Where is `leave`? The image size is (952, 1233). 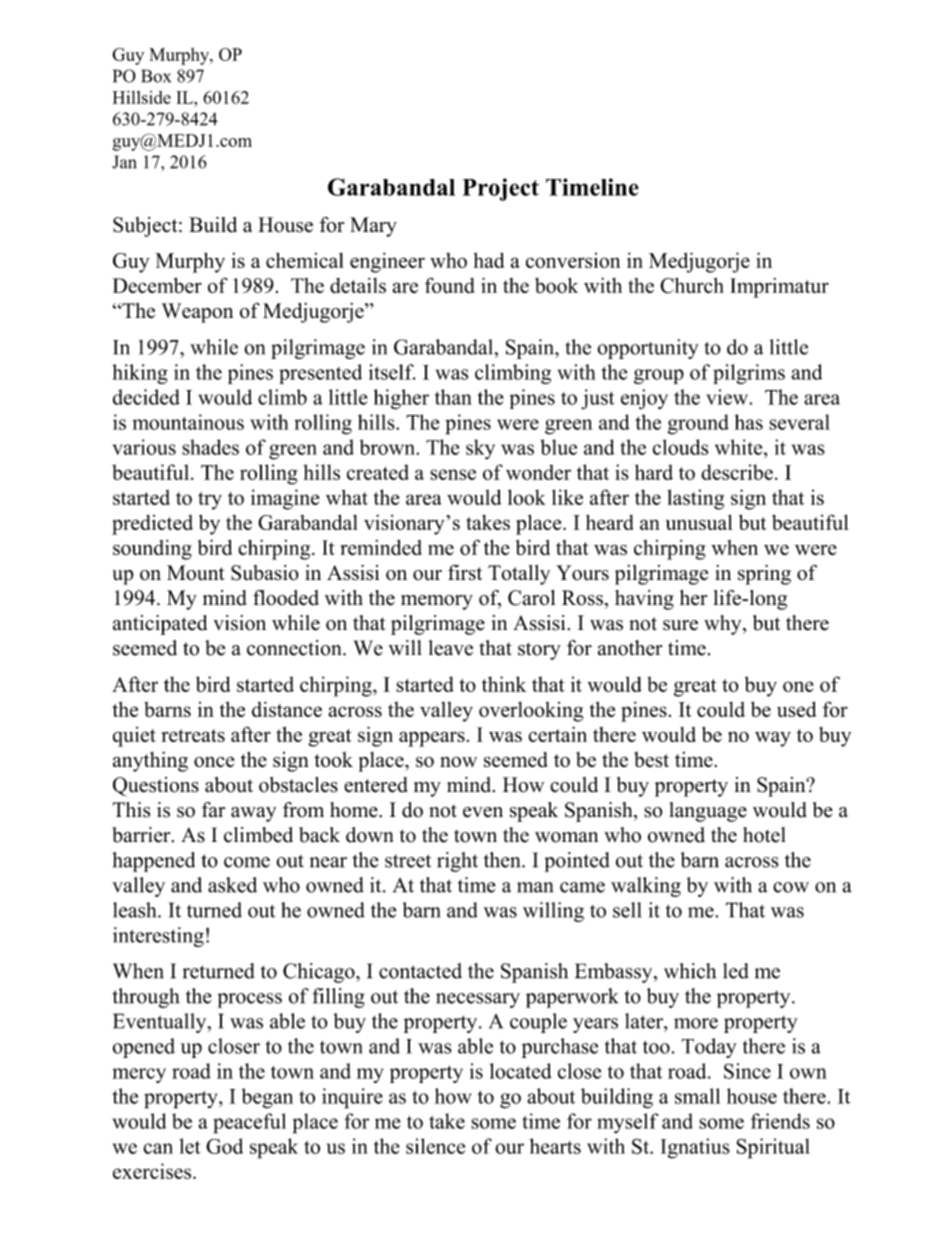
leave is located at coordinates (450, 648).
